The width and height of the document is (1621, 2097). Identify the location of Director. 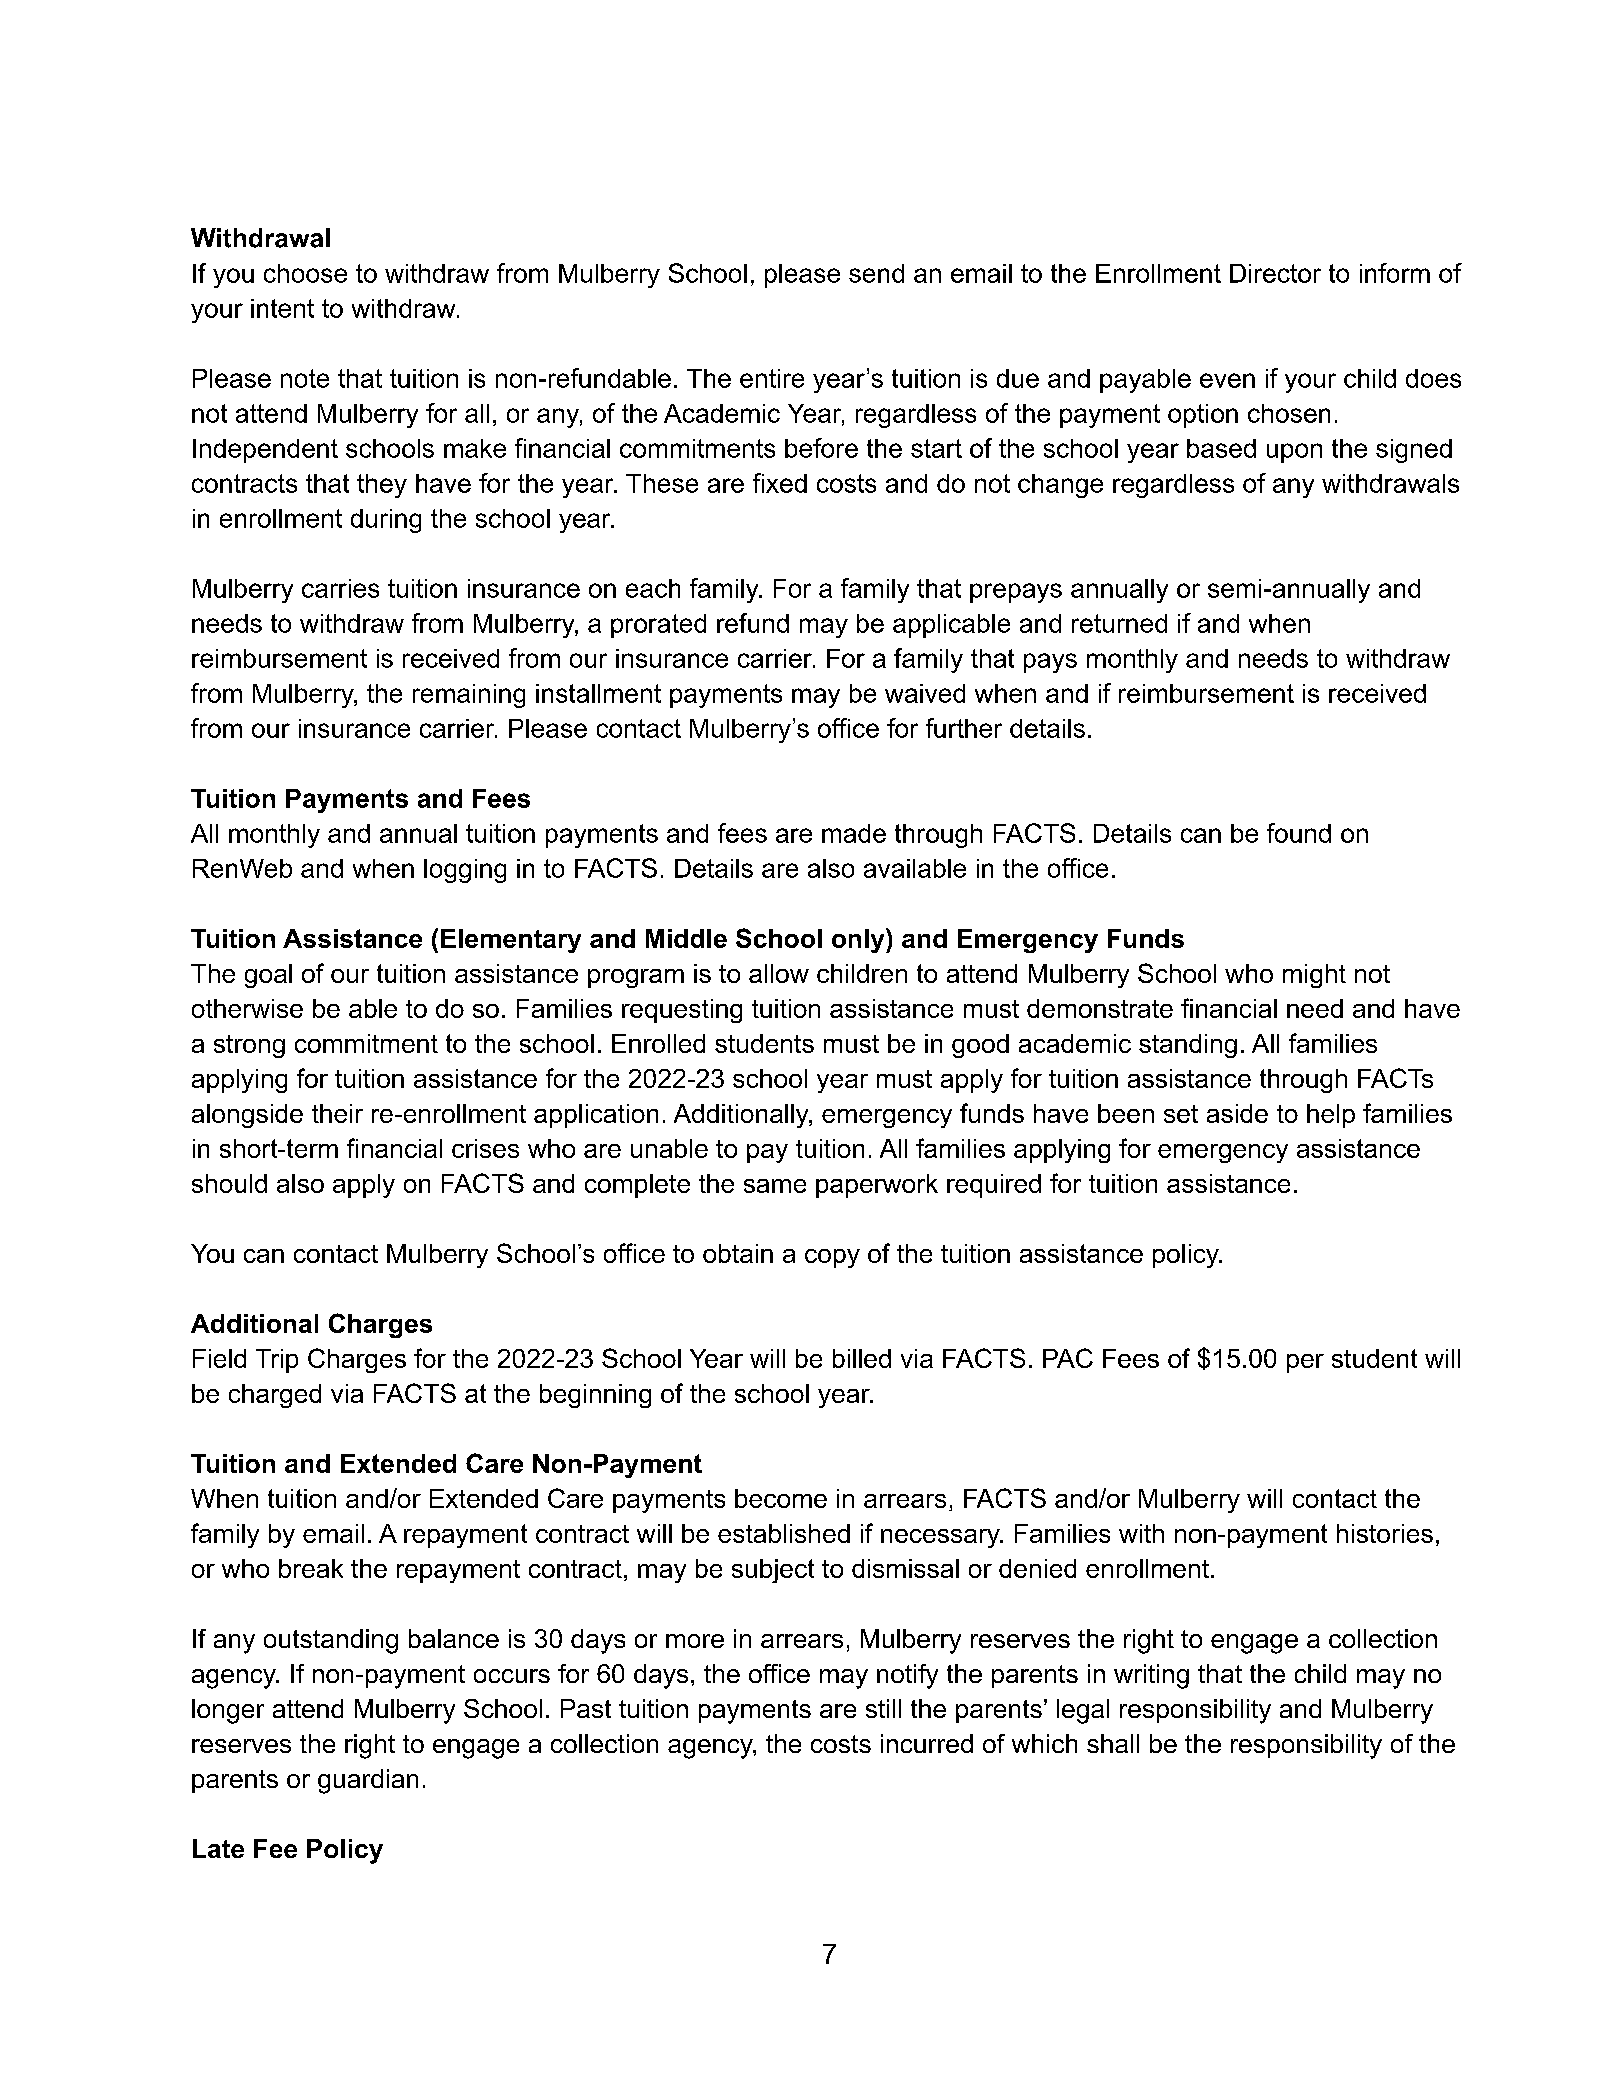
(1275, 273).
